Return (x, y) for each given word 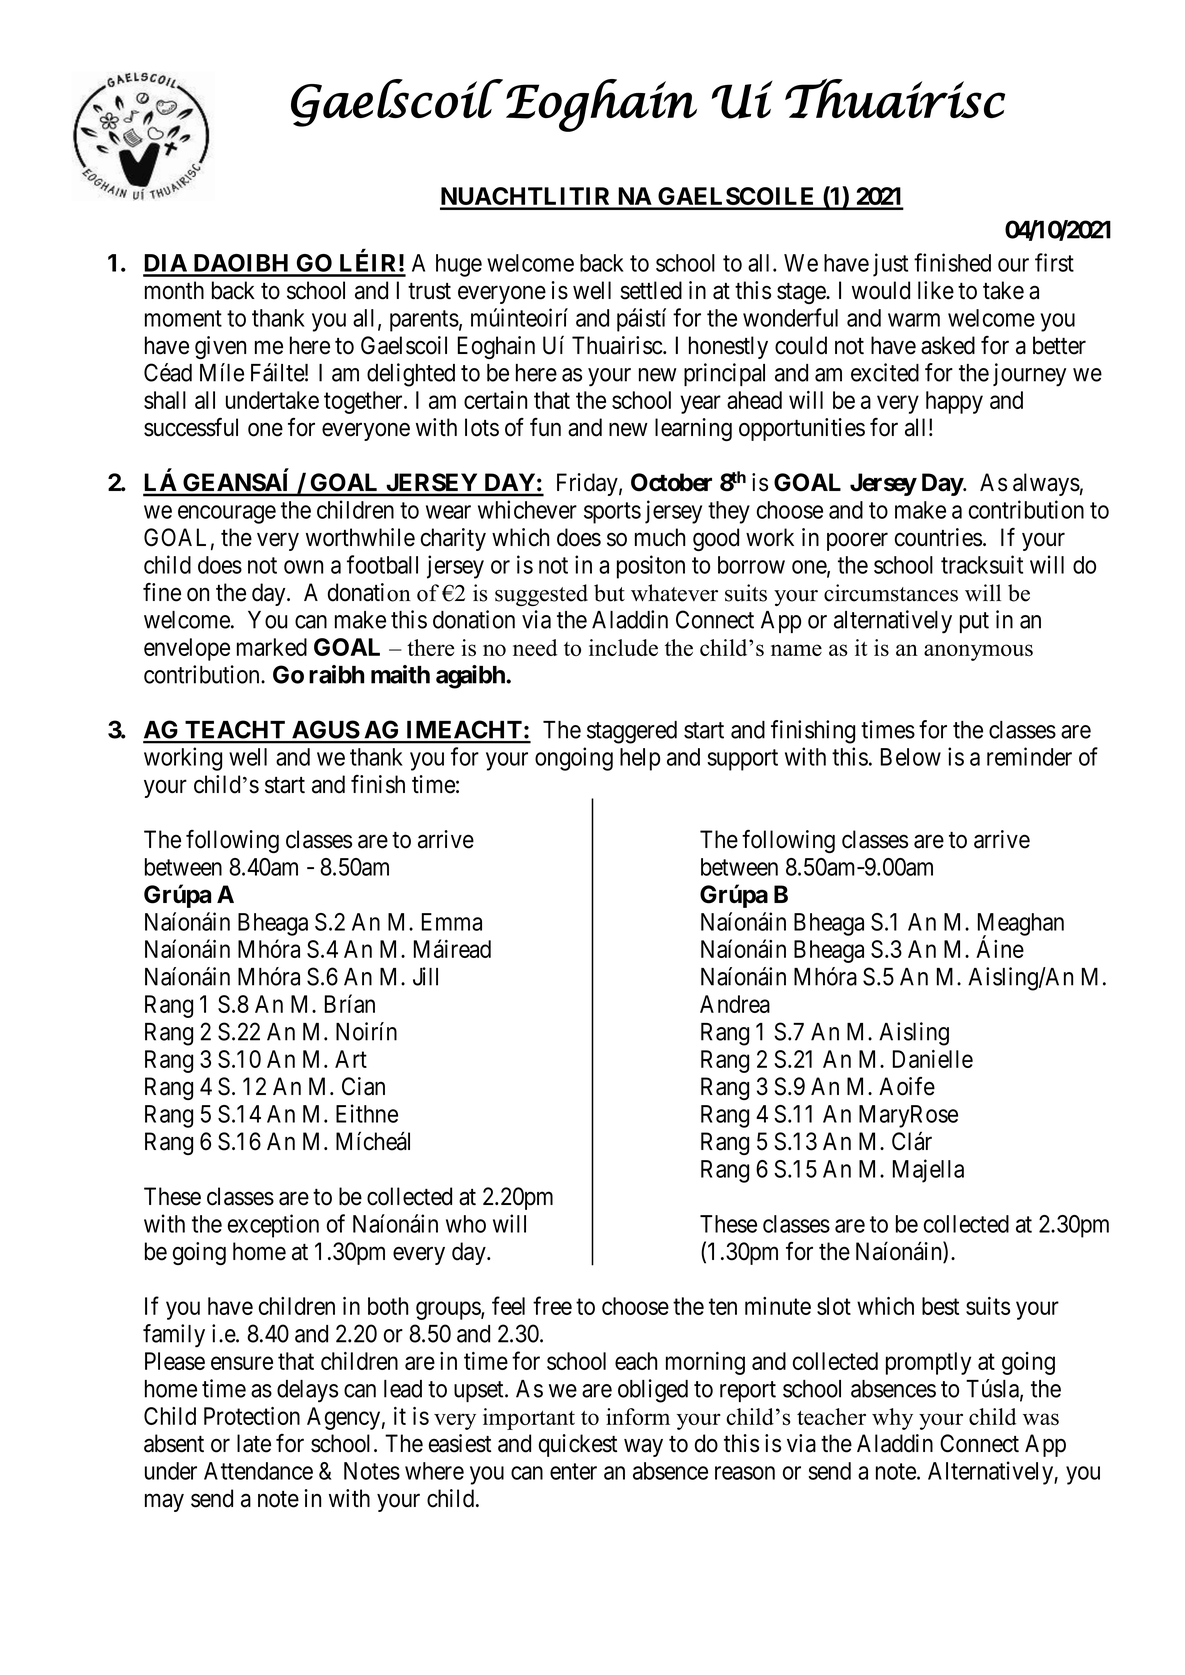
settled (651, 290)
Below (911, 757)
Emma (452, 922)
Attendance (258, 1471)
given (220, 347)
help (640, 759)
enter (573, 1471)
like (936, 290)
